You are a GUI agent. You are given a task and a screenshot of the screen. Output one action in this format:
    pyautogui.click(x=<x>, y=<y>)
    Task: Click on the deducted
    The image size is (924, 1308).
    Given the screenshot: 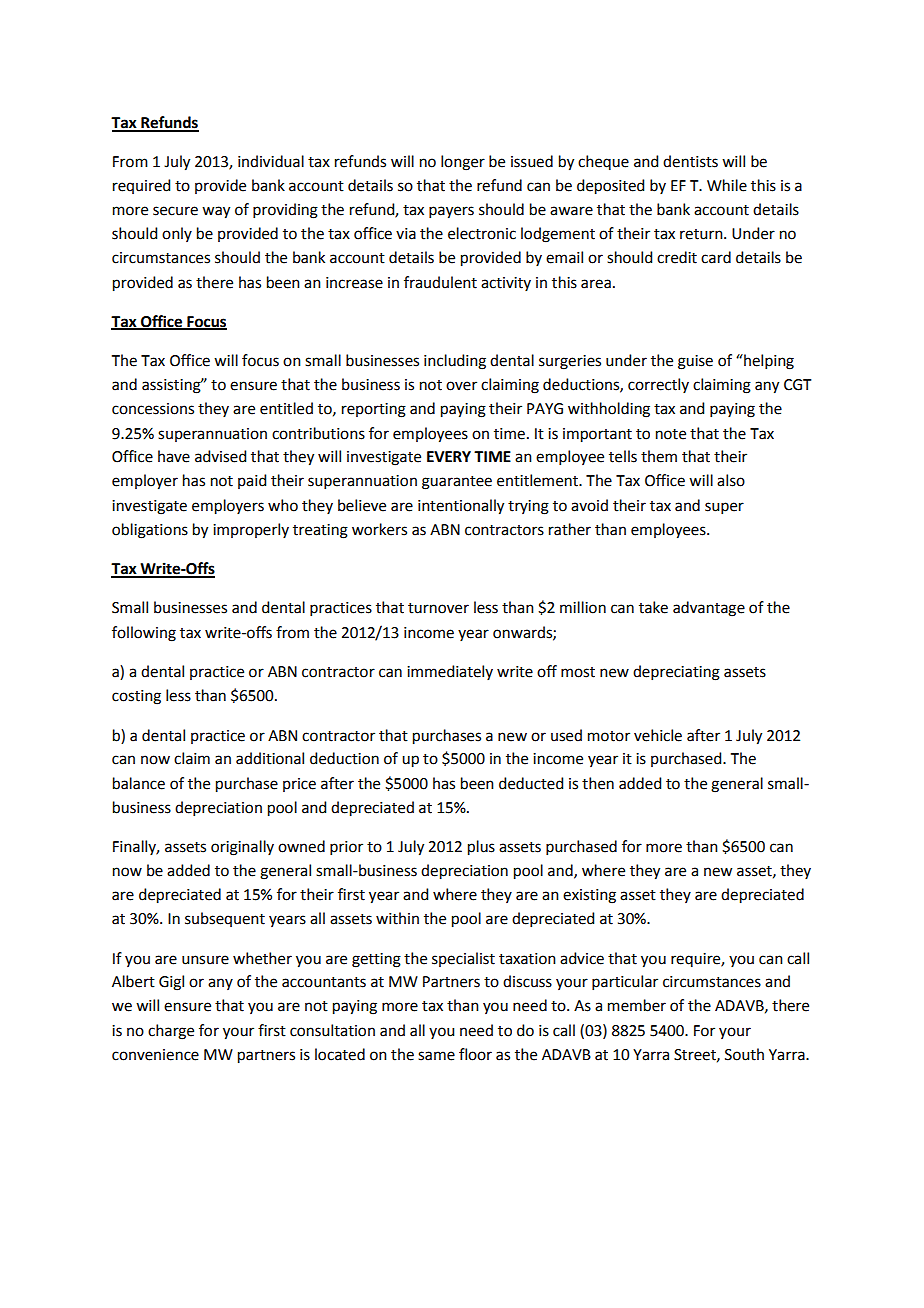 What is the action you would take?
    pyautogui.click(x=531, y=783)
